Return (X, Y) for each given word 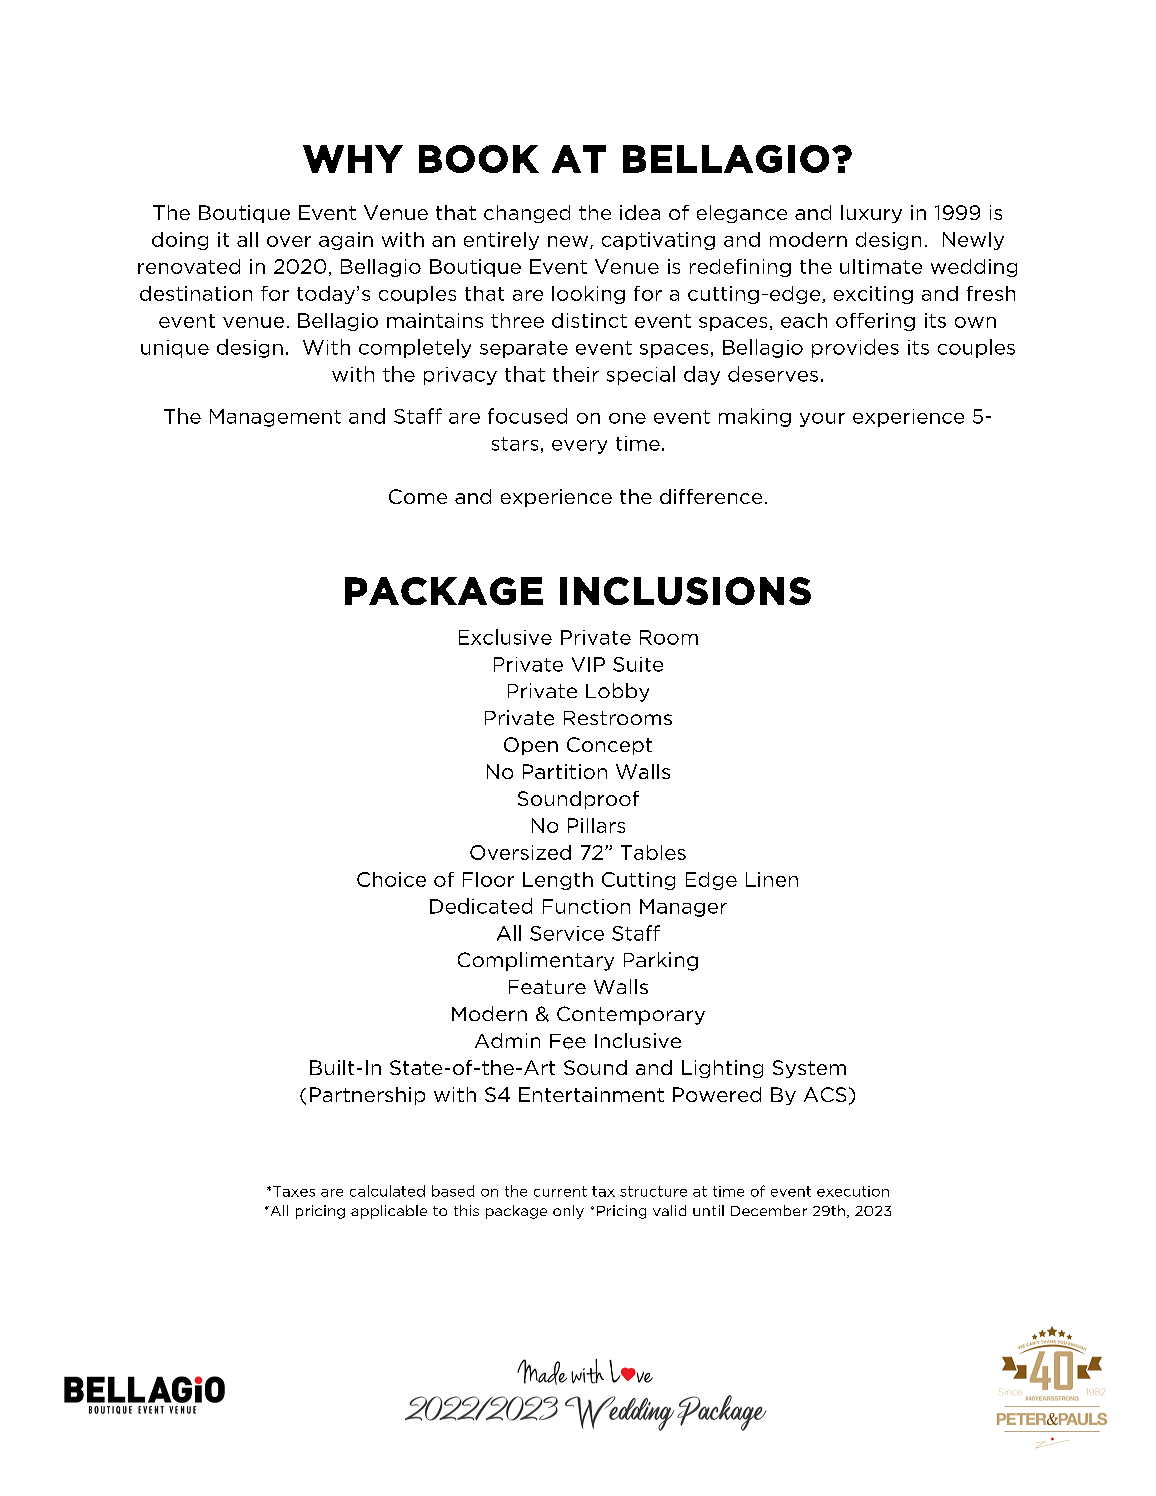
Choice (391, 879)
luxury (871, 214)
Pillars (596, 825)
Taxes (294, 1191)
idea (640, 212)
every (579, 447)
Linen (772, 879)
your (822, 420)
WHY (353, 159)
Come (418, 496)
